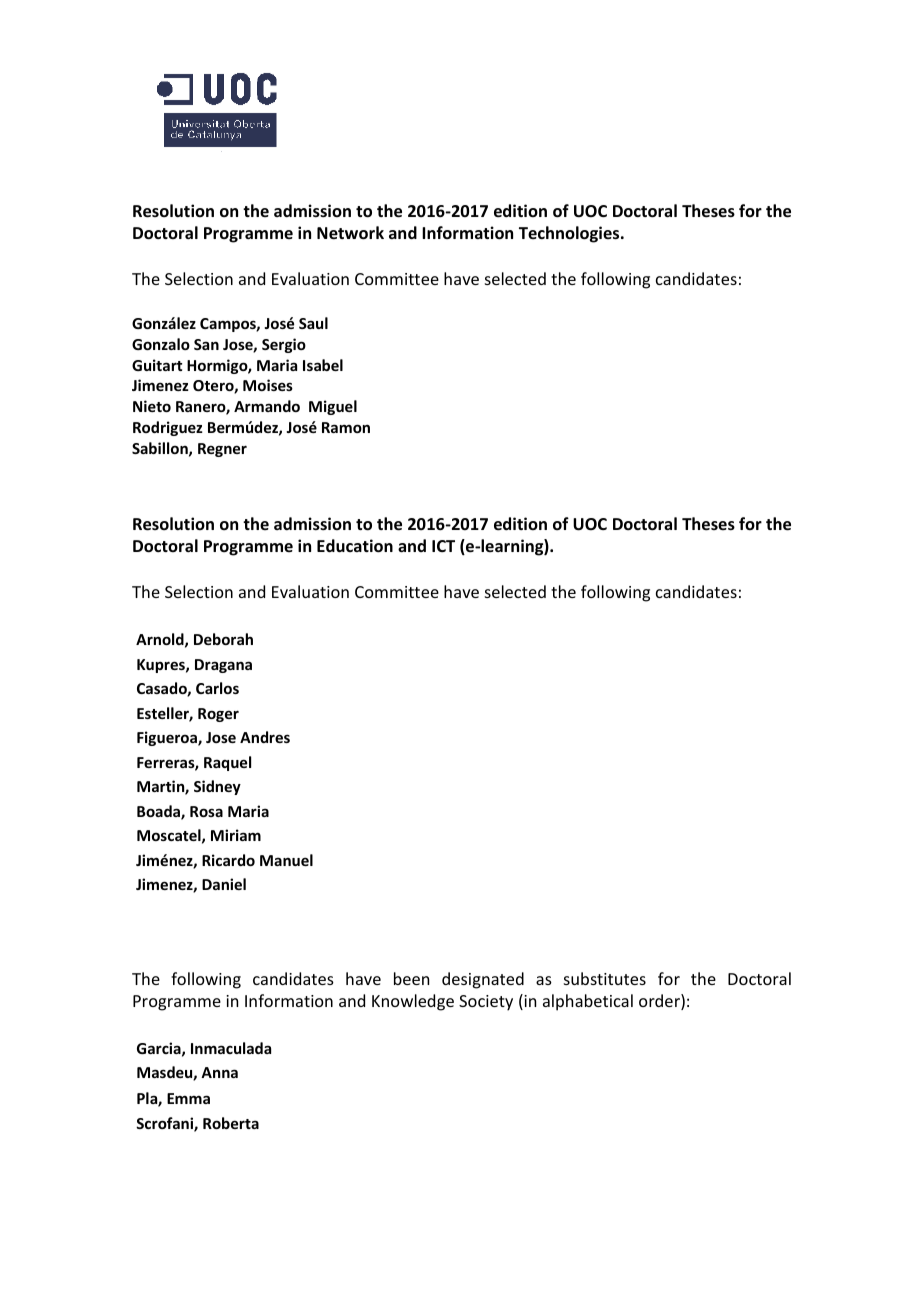 This screenshot has width=924, height=1308. Describe the element at coordinates (333, 407) in the screenshot. I see `Miguel` at that location.
